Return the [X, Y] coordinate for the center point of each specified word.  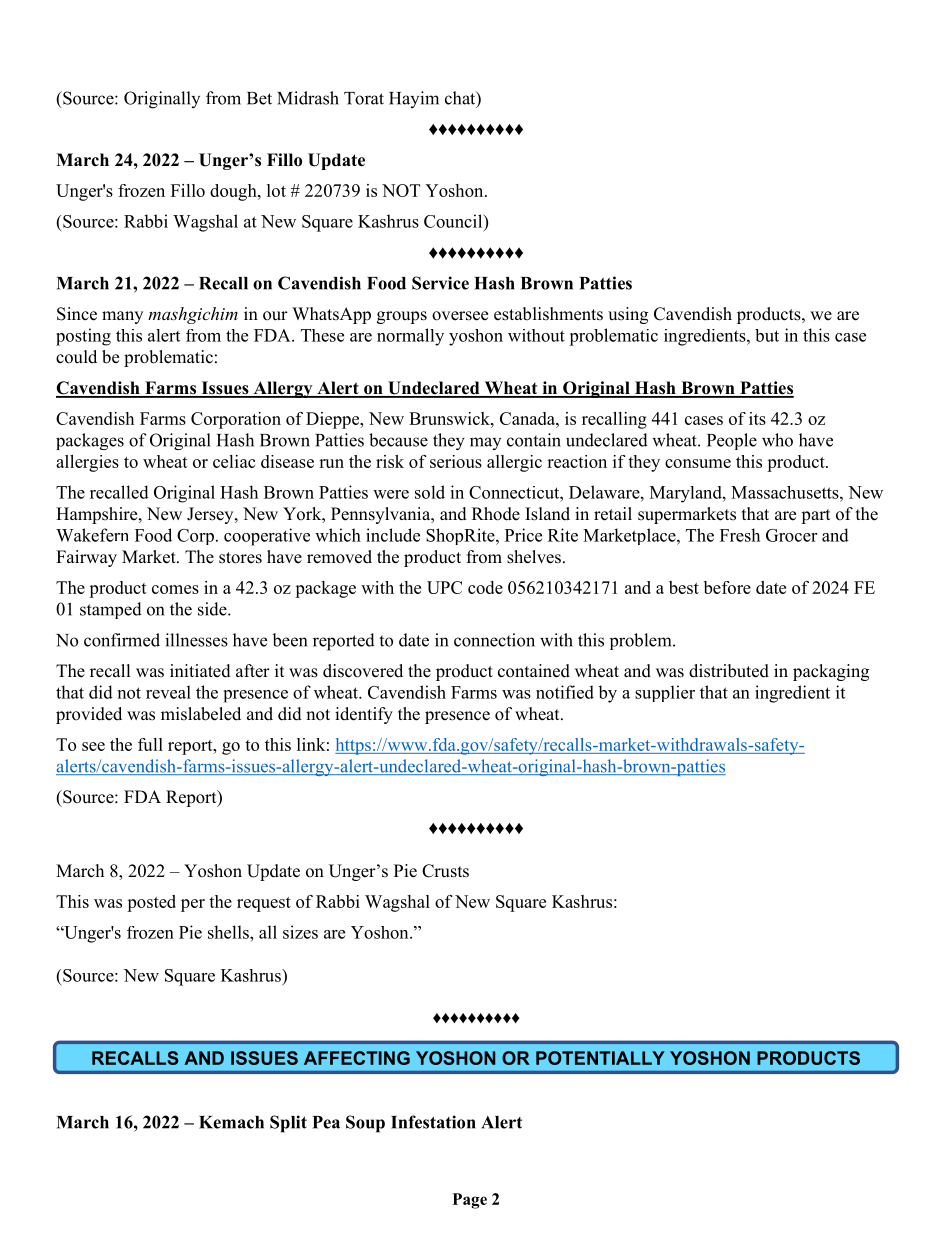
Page [470, 1201]
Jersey [211, 515]
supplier [665, 693]
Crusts [445, 871]
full [150, 744]
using [628, 315]
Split [288, 1124]
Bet [259, 98]
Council [454, 221]
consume [698, 463]
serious [456, 461]
